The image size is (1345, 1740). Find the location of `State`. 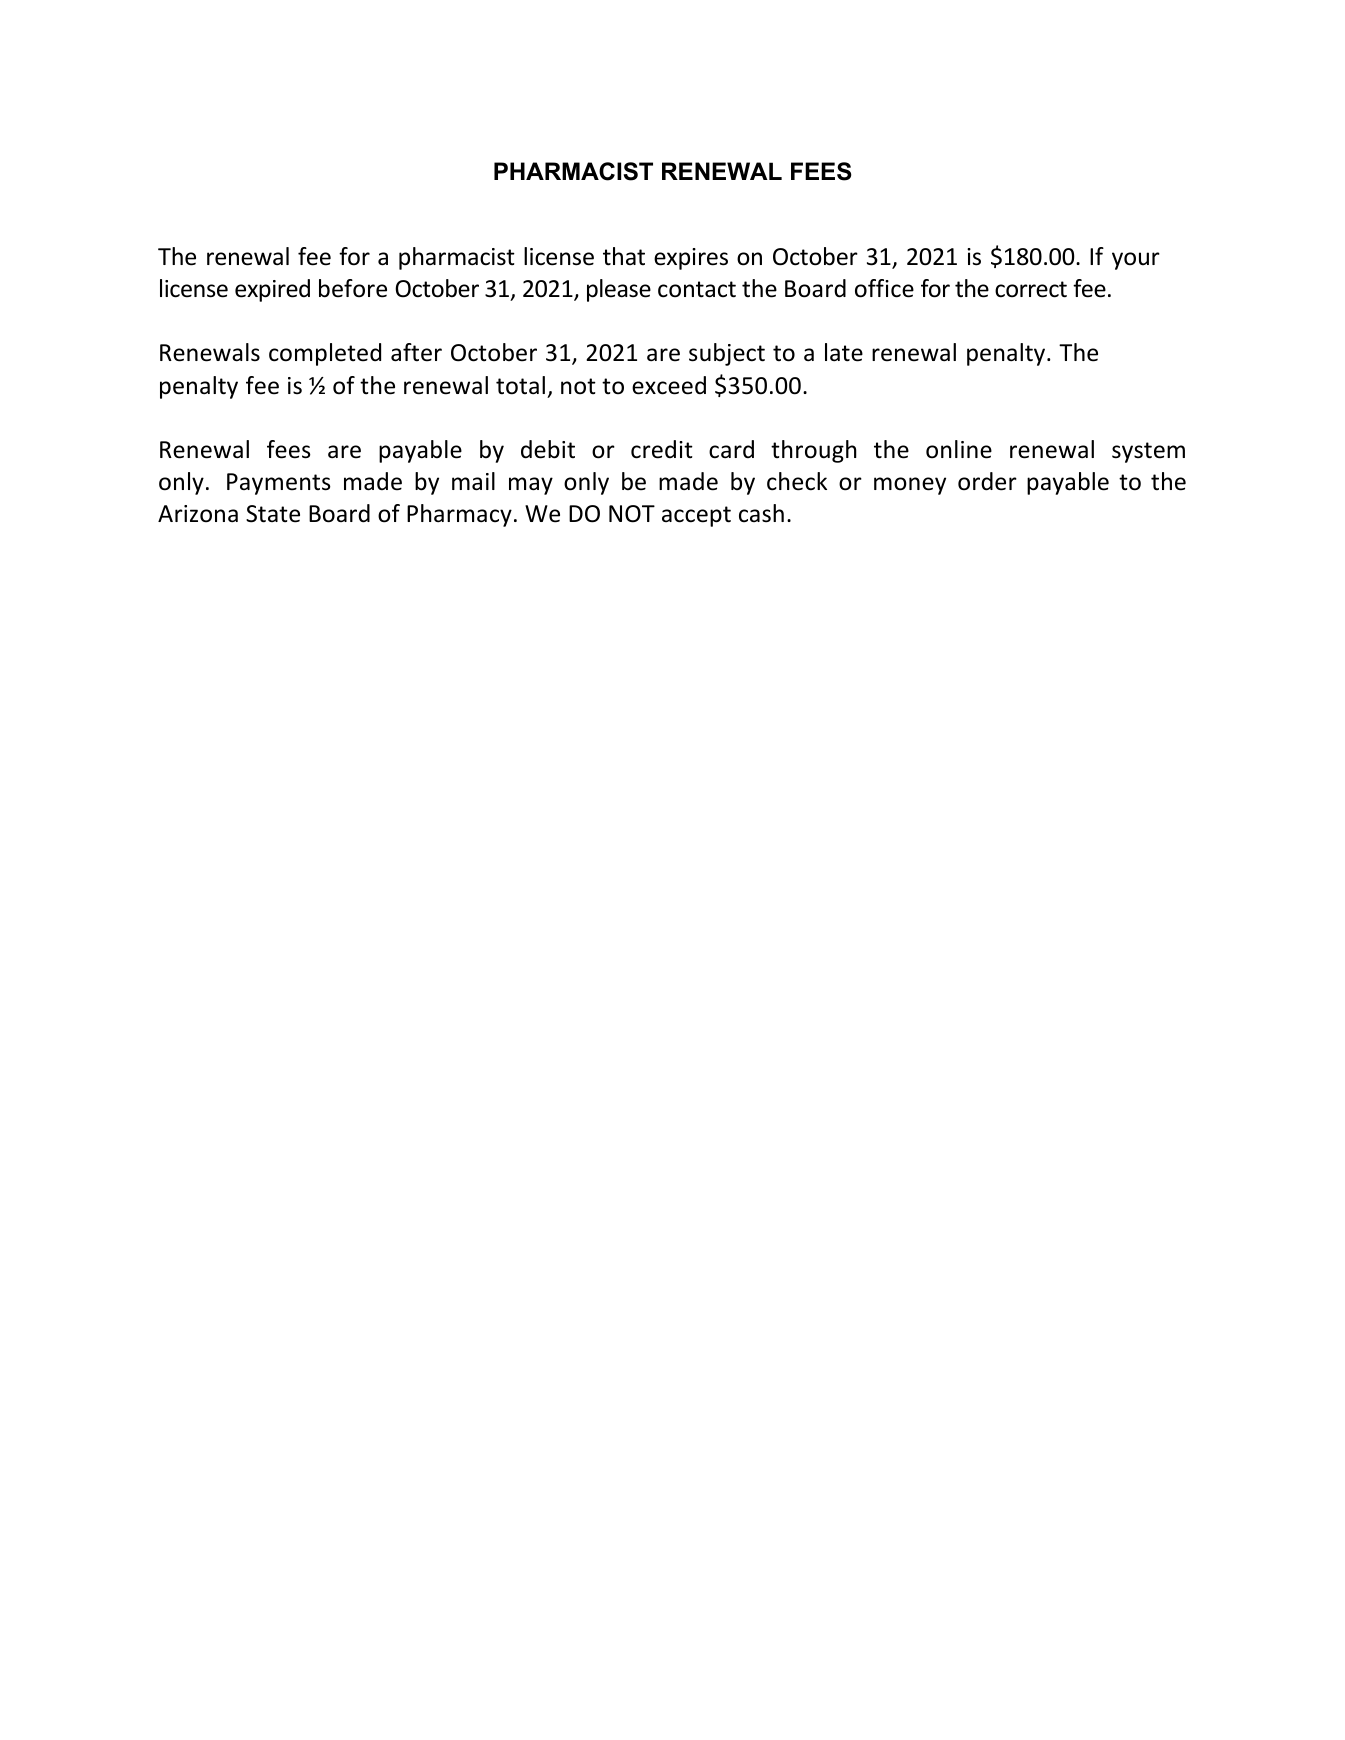

State is located at coordinates (273, 514).
